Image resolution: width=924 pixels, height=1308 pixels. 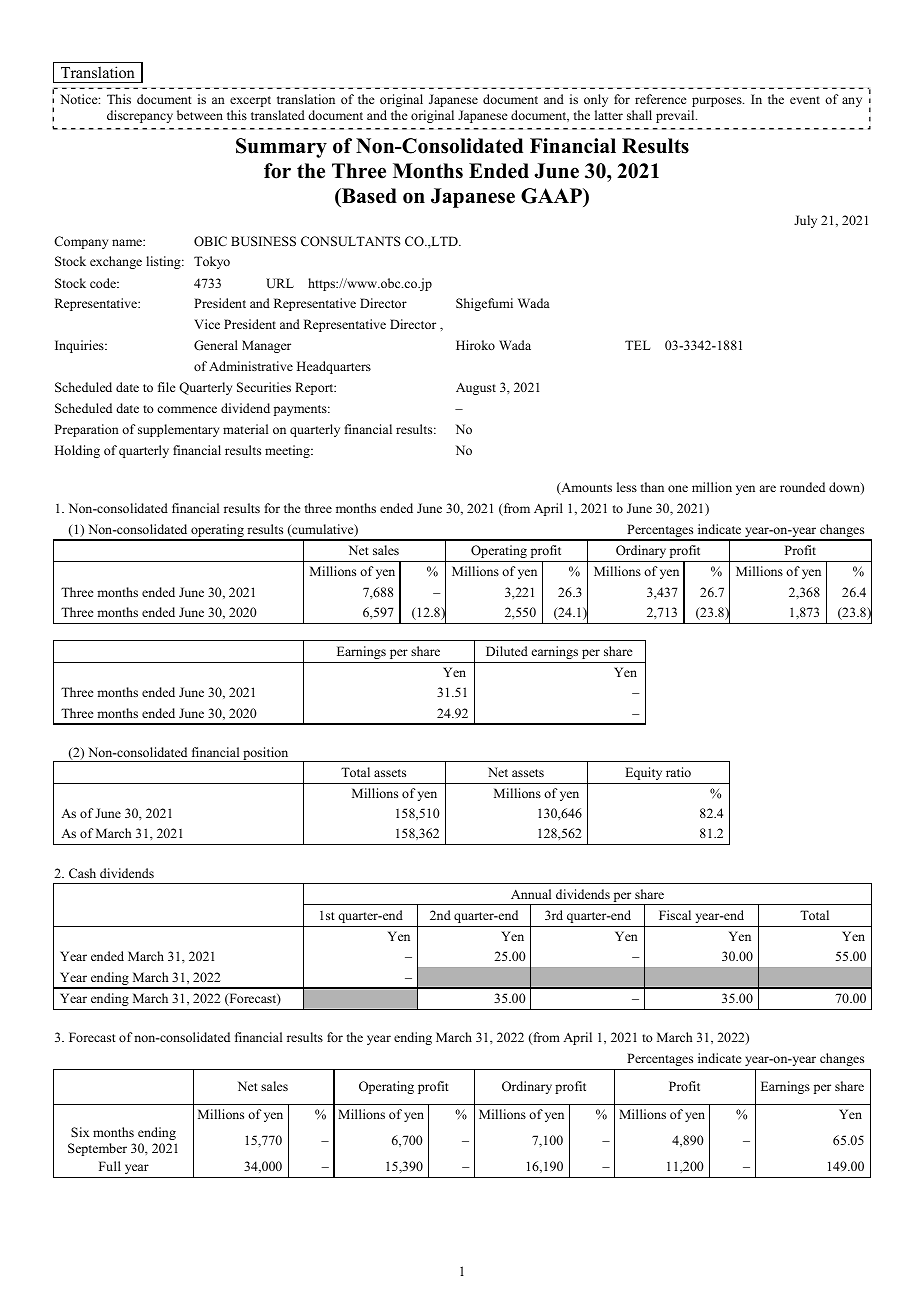 I want to click on Annual, so click(x=531, y=894).
